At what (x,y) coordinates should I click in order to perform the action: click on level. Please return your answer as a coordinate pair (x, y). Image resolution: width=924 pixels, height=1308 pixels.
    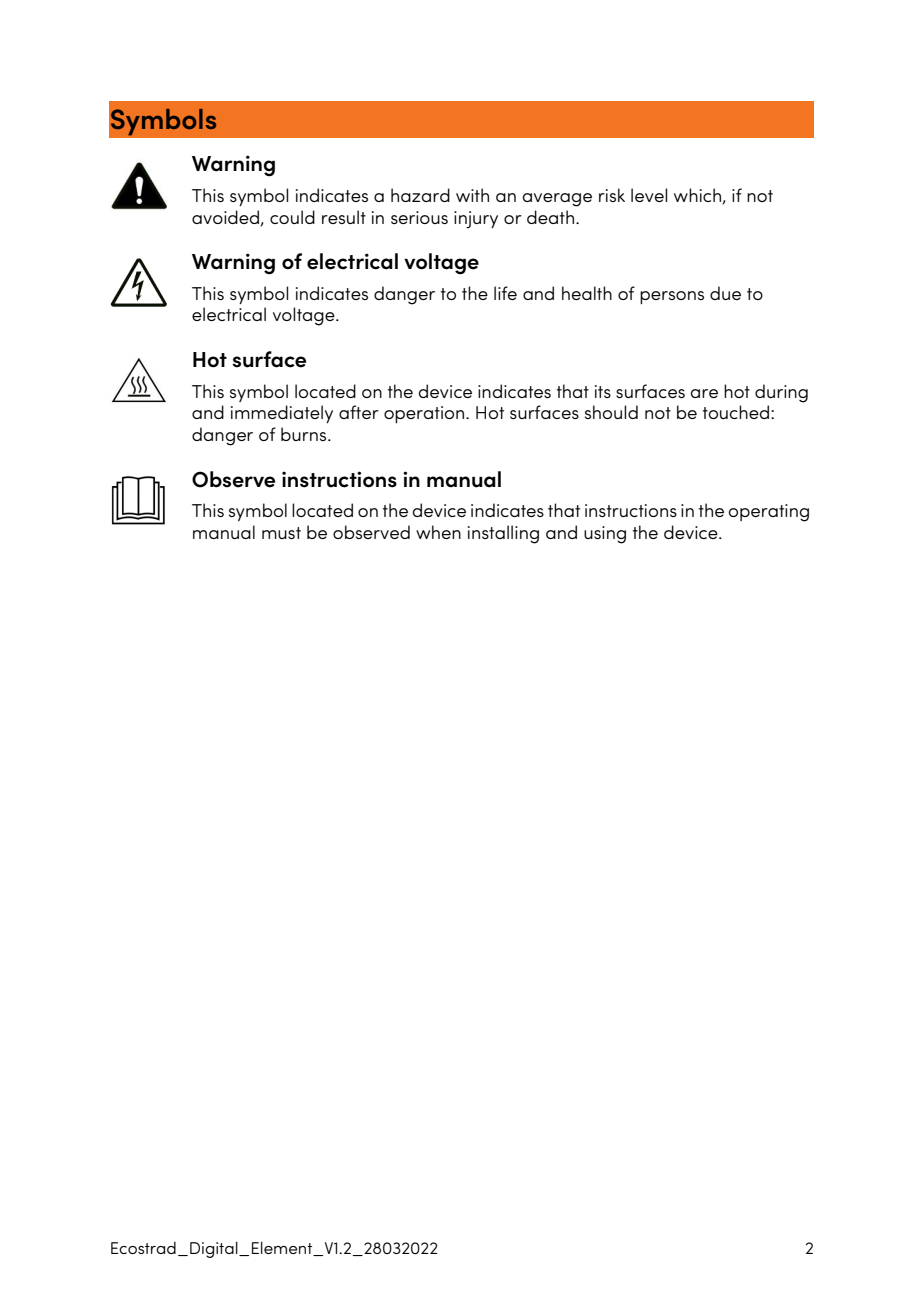
    Looking at the image, I should click on (649, 195).
